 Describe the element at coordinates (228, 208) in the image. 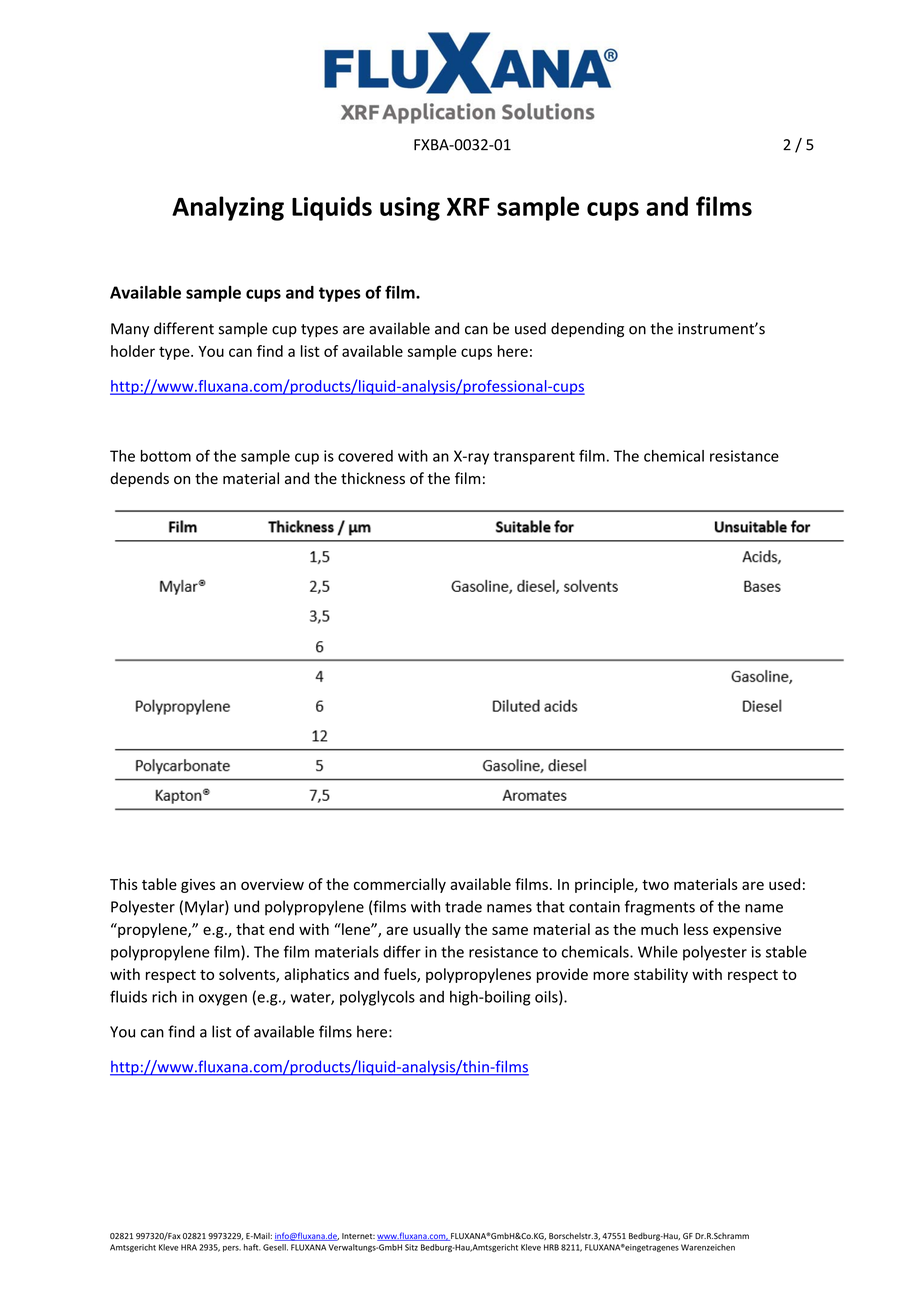

I see `Analyzing` at that location.
